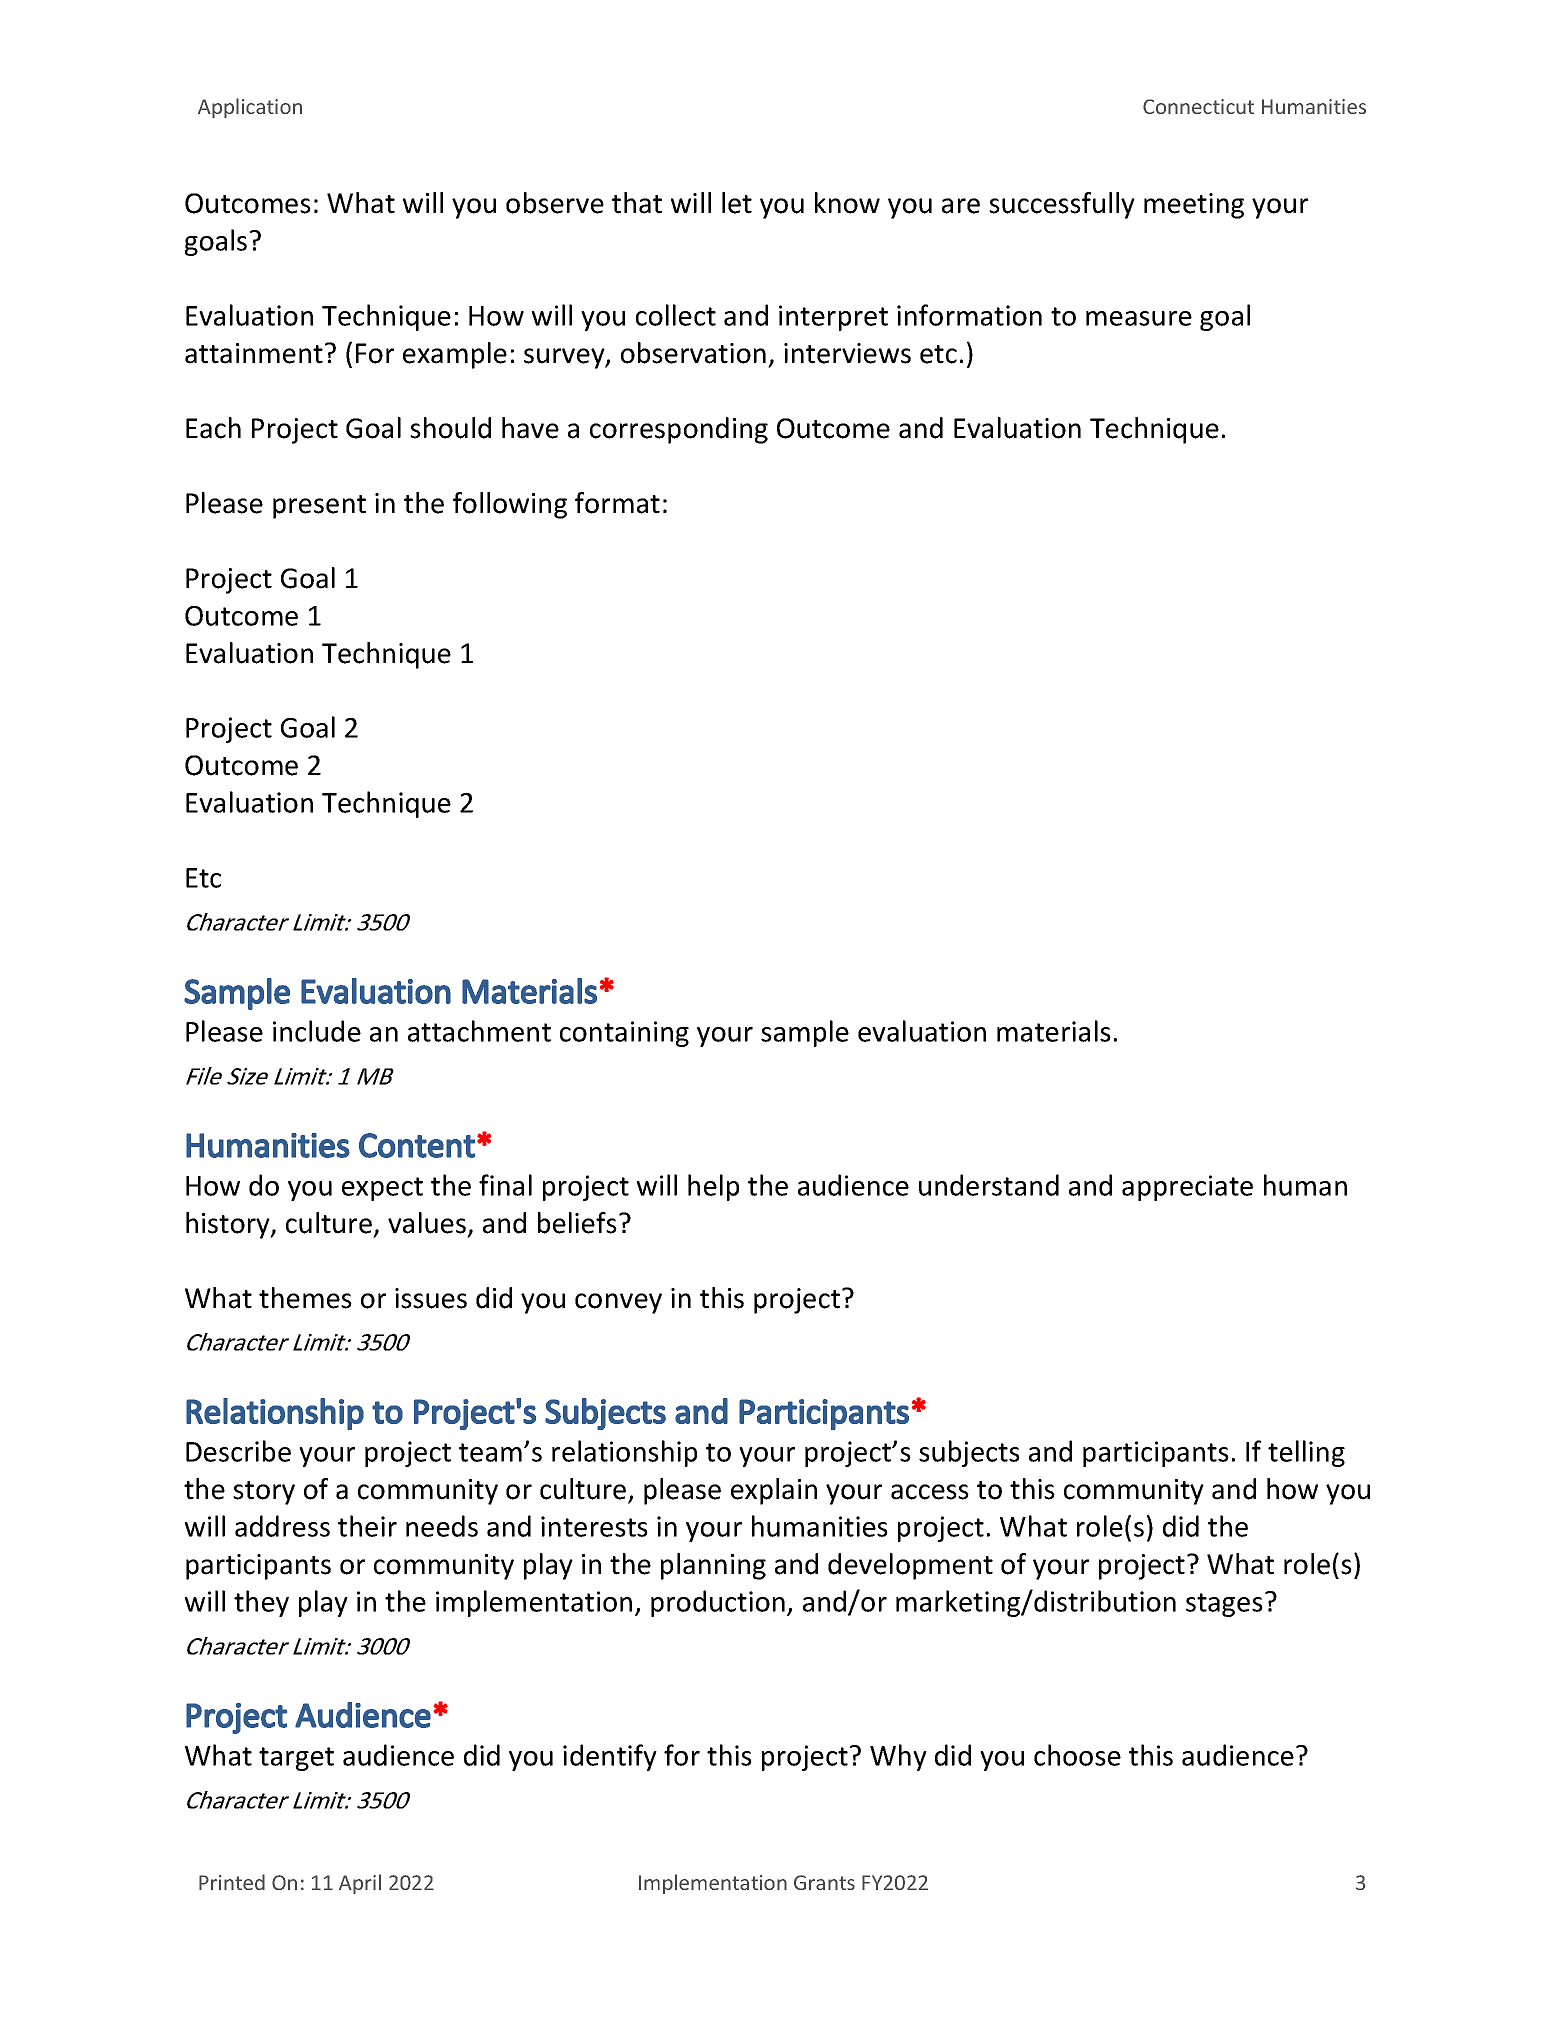 The height and width of the screenshot is (2026, 1565). What do you see at coordinates (1139, 318) in the screenshot?
I see `measure` at bounding box center [1139, 318].
